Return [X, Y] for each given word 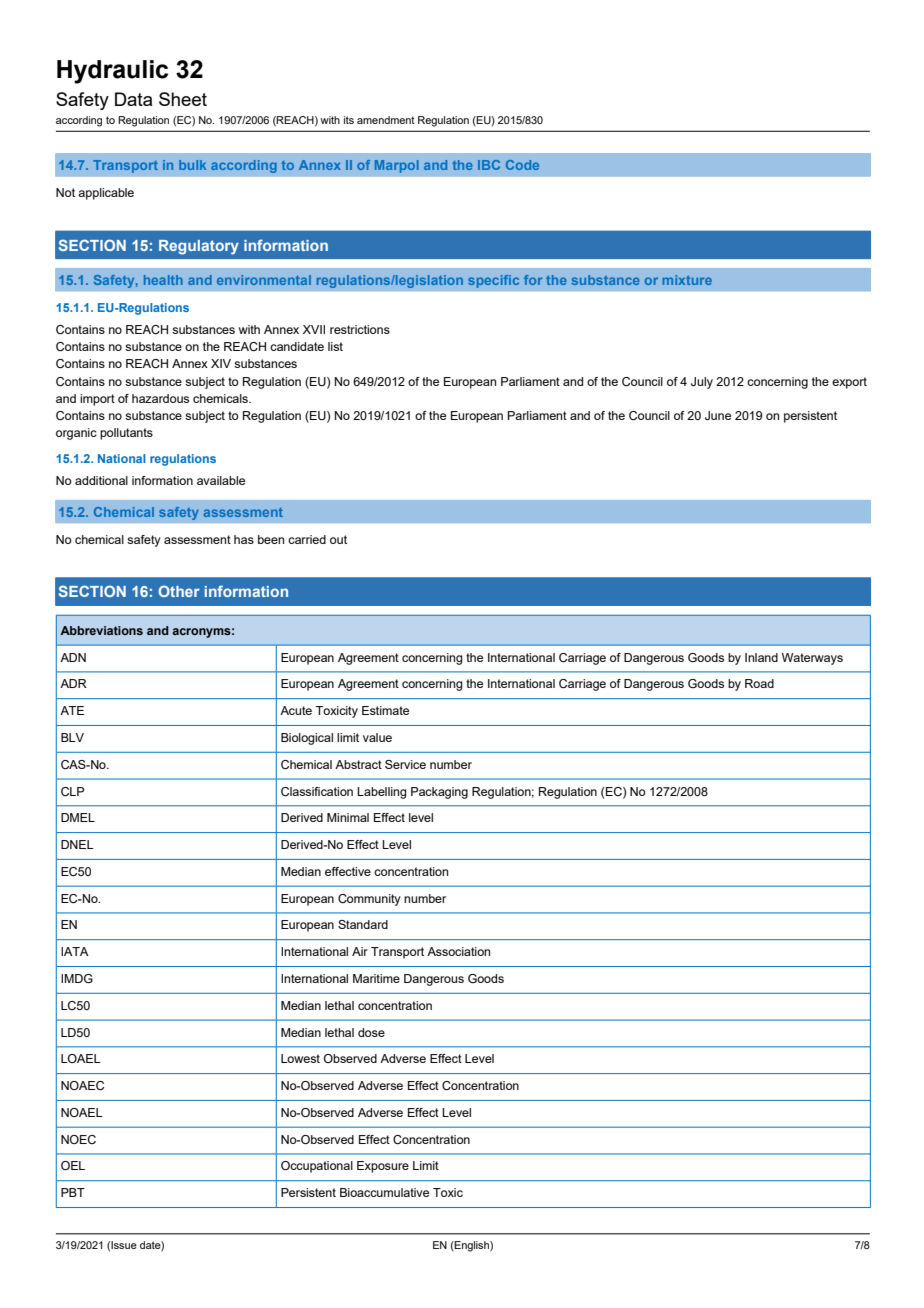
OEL [73, 1165]
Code [522, 165]
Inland [761, 657]
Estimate [385, 710]
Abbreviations [101, 630]
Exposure [383, 1167]
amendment [386, 120]
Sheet [183, 99]
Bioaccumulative [384, 1192]
